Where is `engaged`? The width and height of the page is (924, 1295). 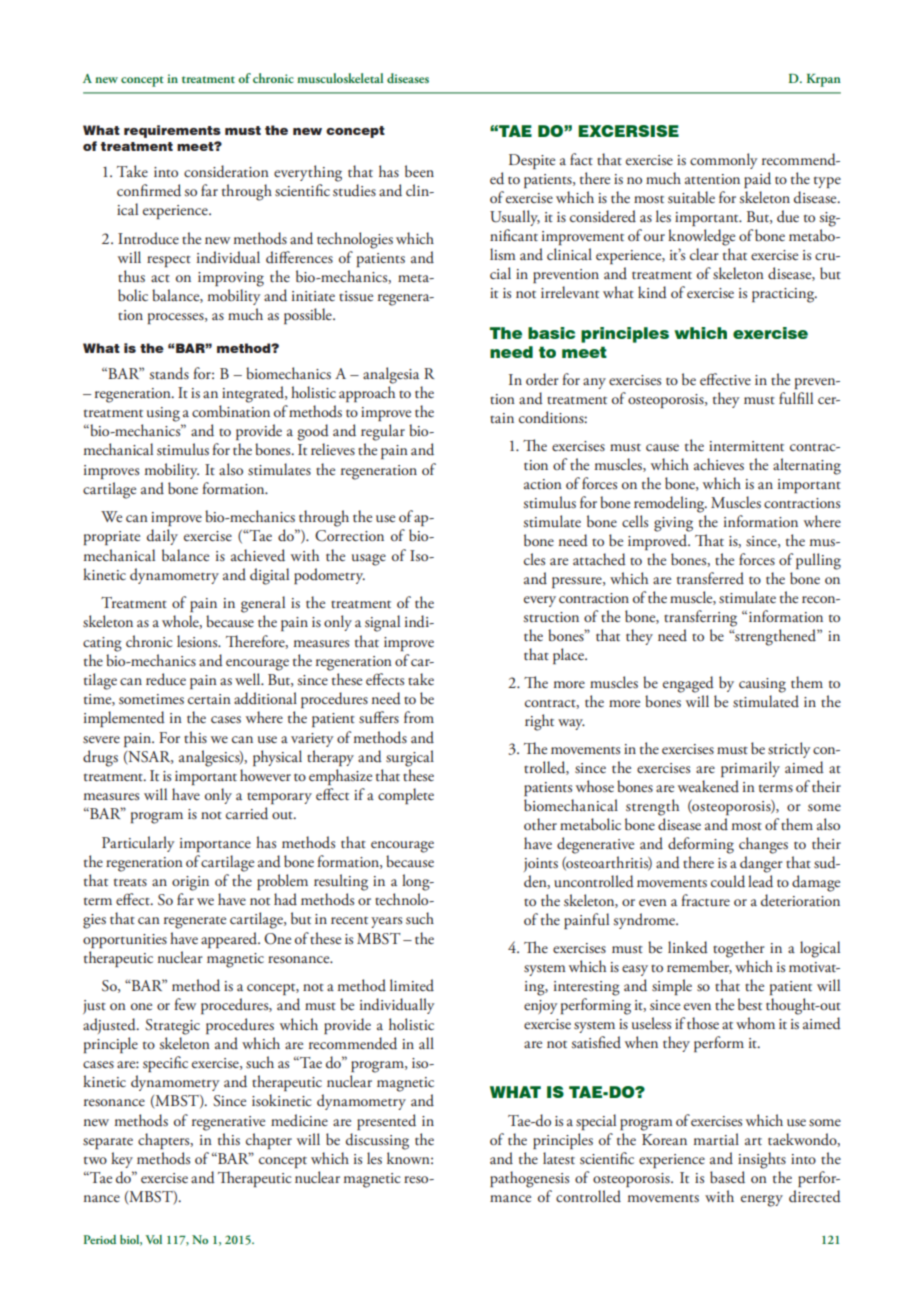
engaged is located at coordinates (688, 684).
